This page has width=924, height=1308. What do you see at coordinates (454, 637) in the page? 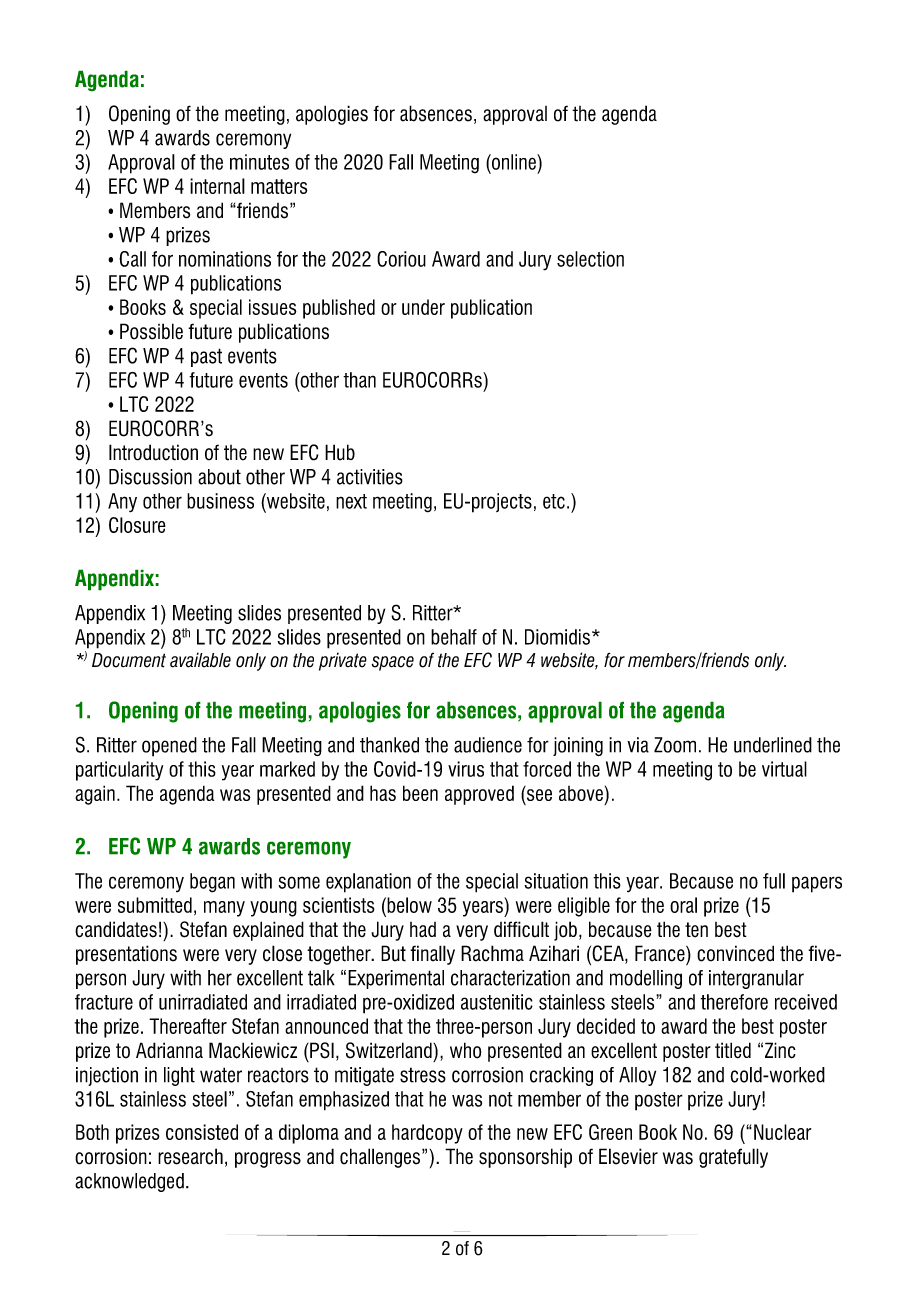
I see `behalf` at bounding box center [454, 637].
